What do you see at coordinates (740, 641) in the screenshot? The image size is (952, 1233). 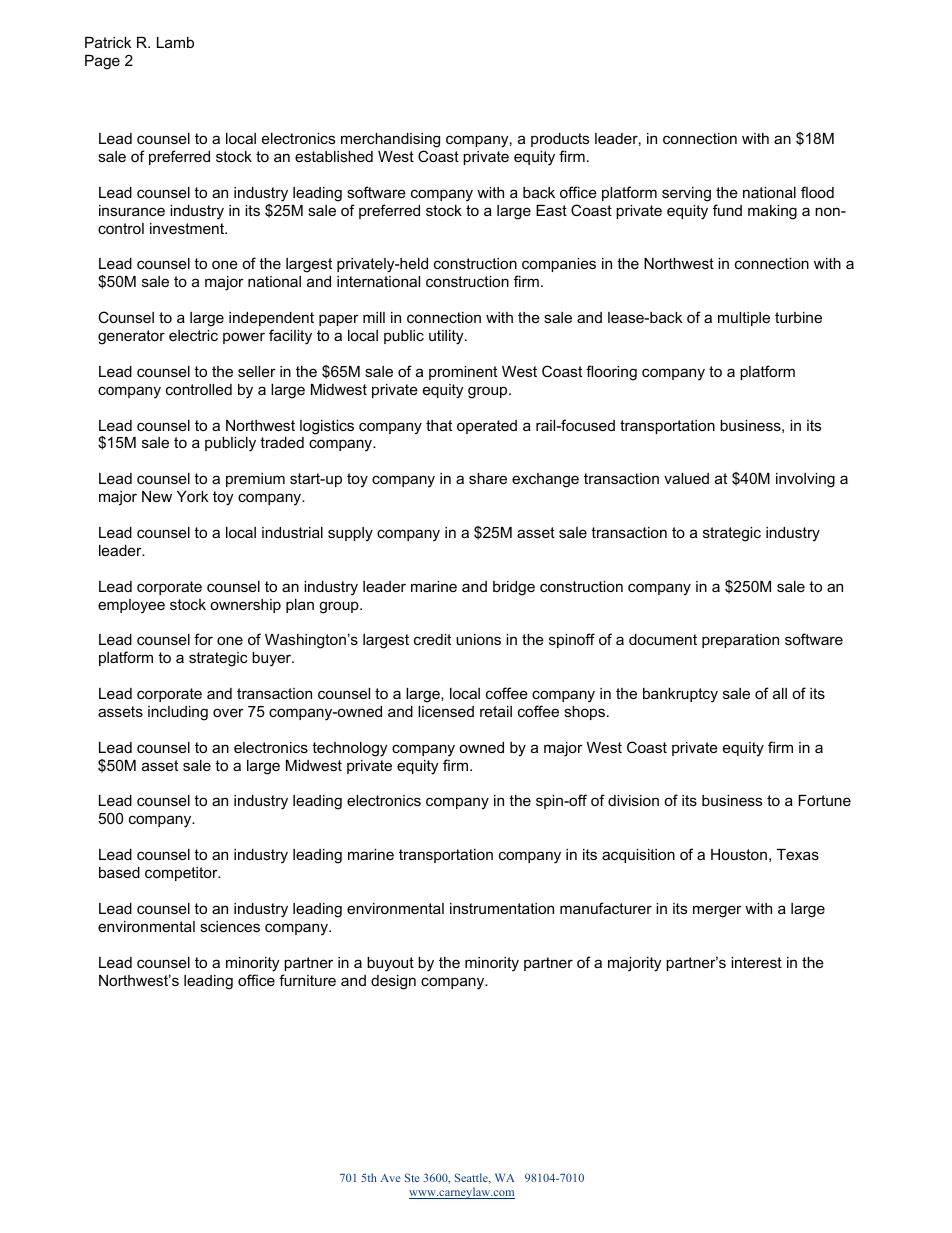 I see `preparation` at bounding box center [740, 641].
